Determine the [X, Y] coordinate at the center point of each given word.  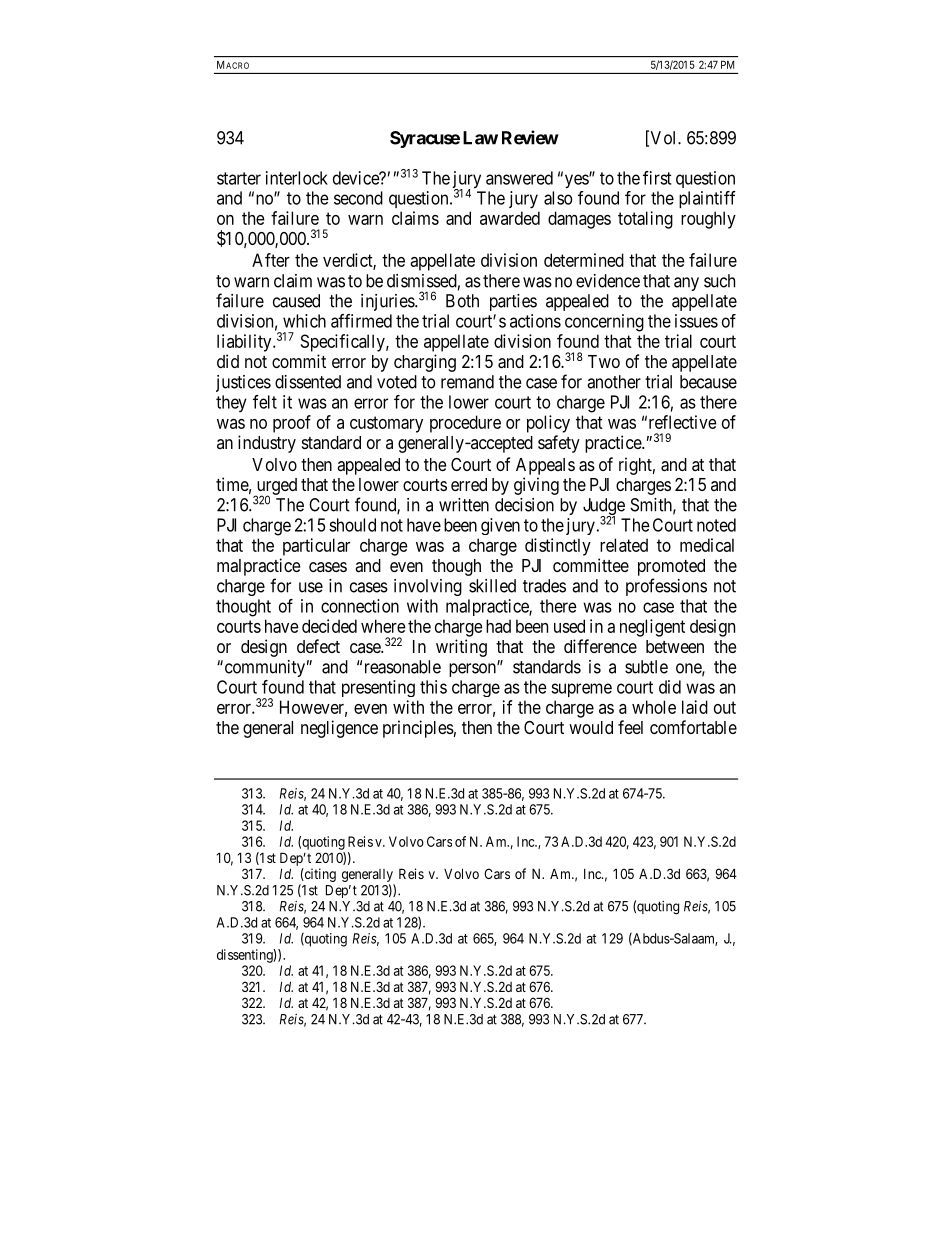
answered [519, 178]
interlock [297, 178]
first [657, 178]
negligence [339, 729]
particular [316, 547]
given [500, 526]
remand [467, 382]
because [708, 382]
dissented [308, 382]
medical [707, 545]
